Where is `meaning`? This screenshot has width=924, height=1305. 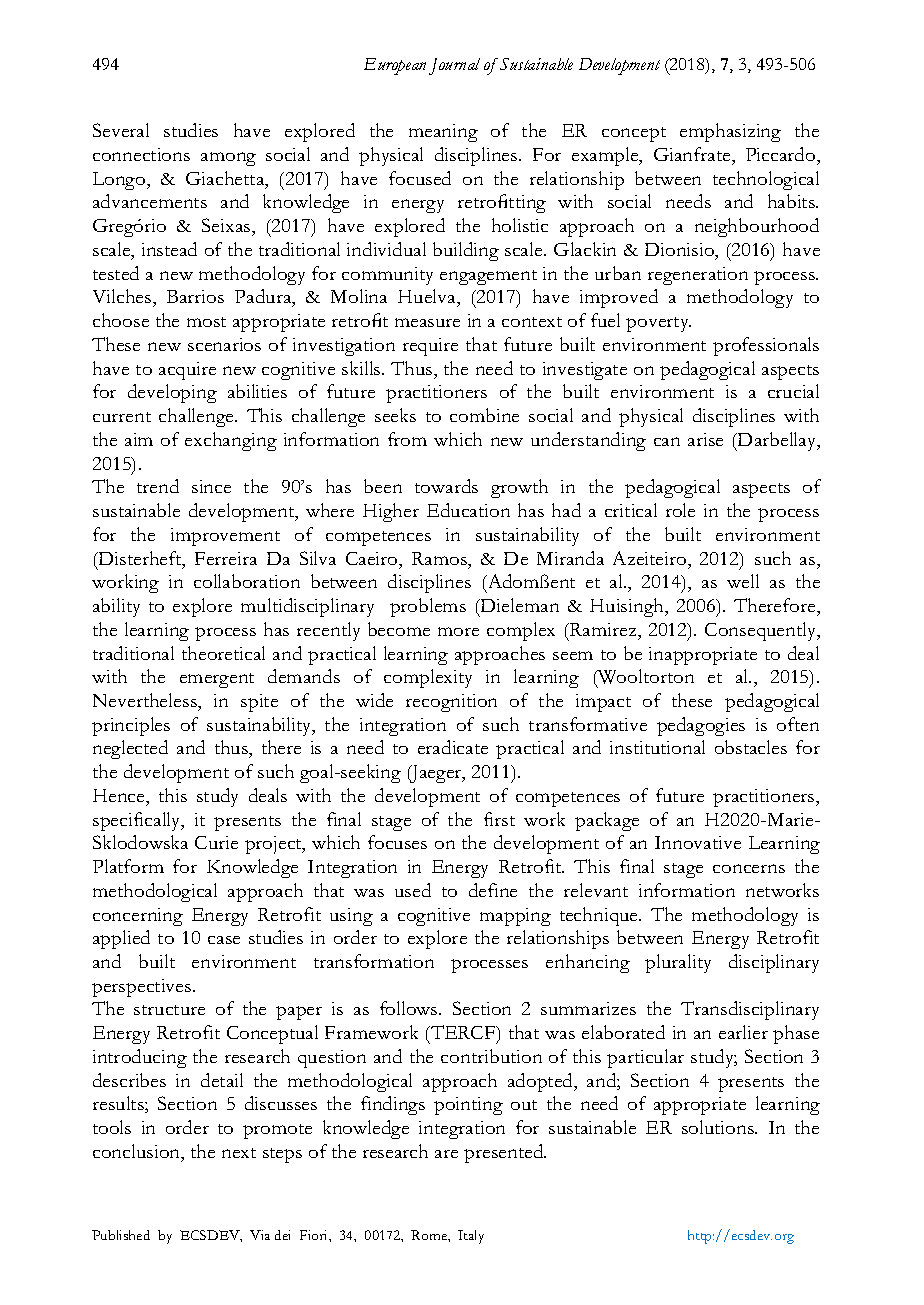 meaning is located at coordinates (443, 133).
